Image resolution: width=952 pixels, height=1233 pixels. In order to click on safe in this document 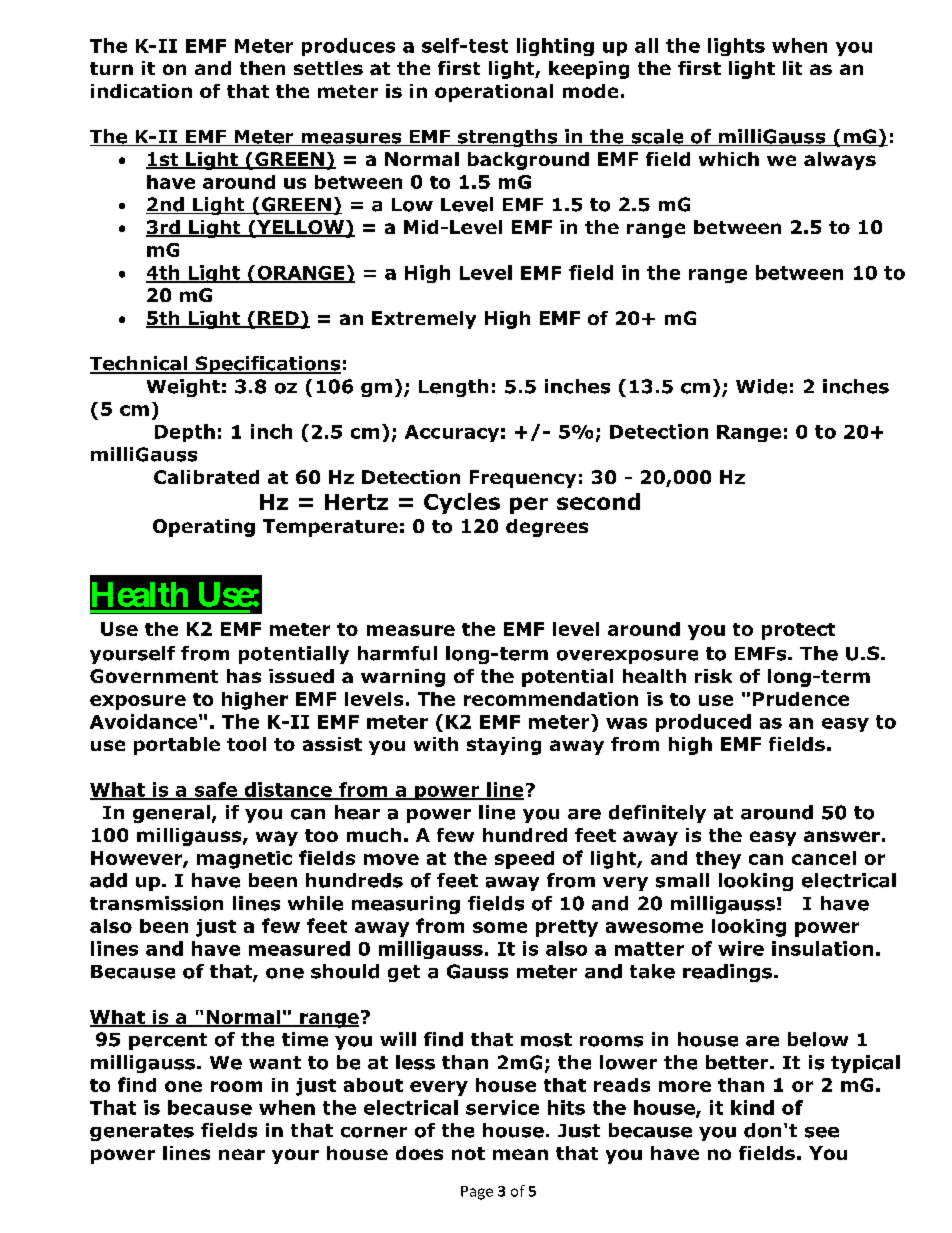, I will do `click(215, 790)`.
